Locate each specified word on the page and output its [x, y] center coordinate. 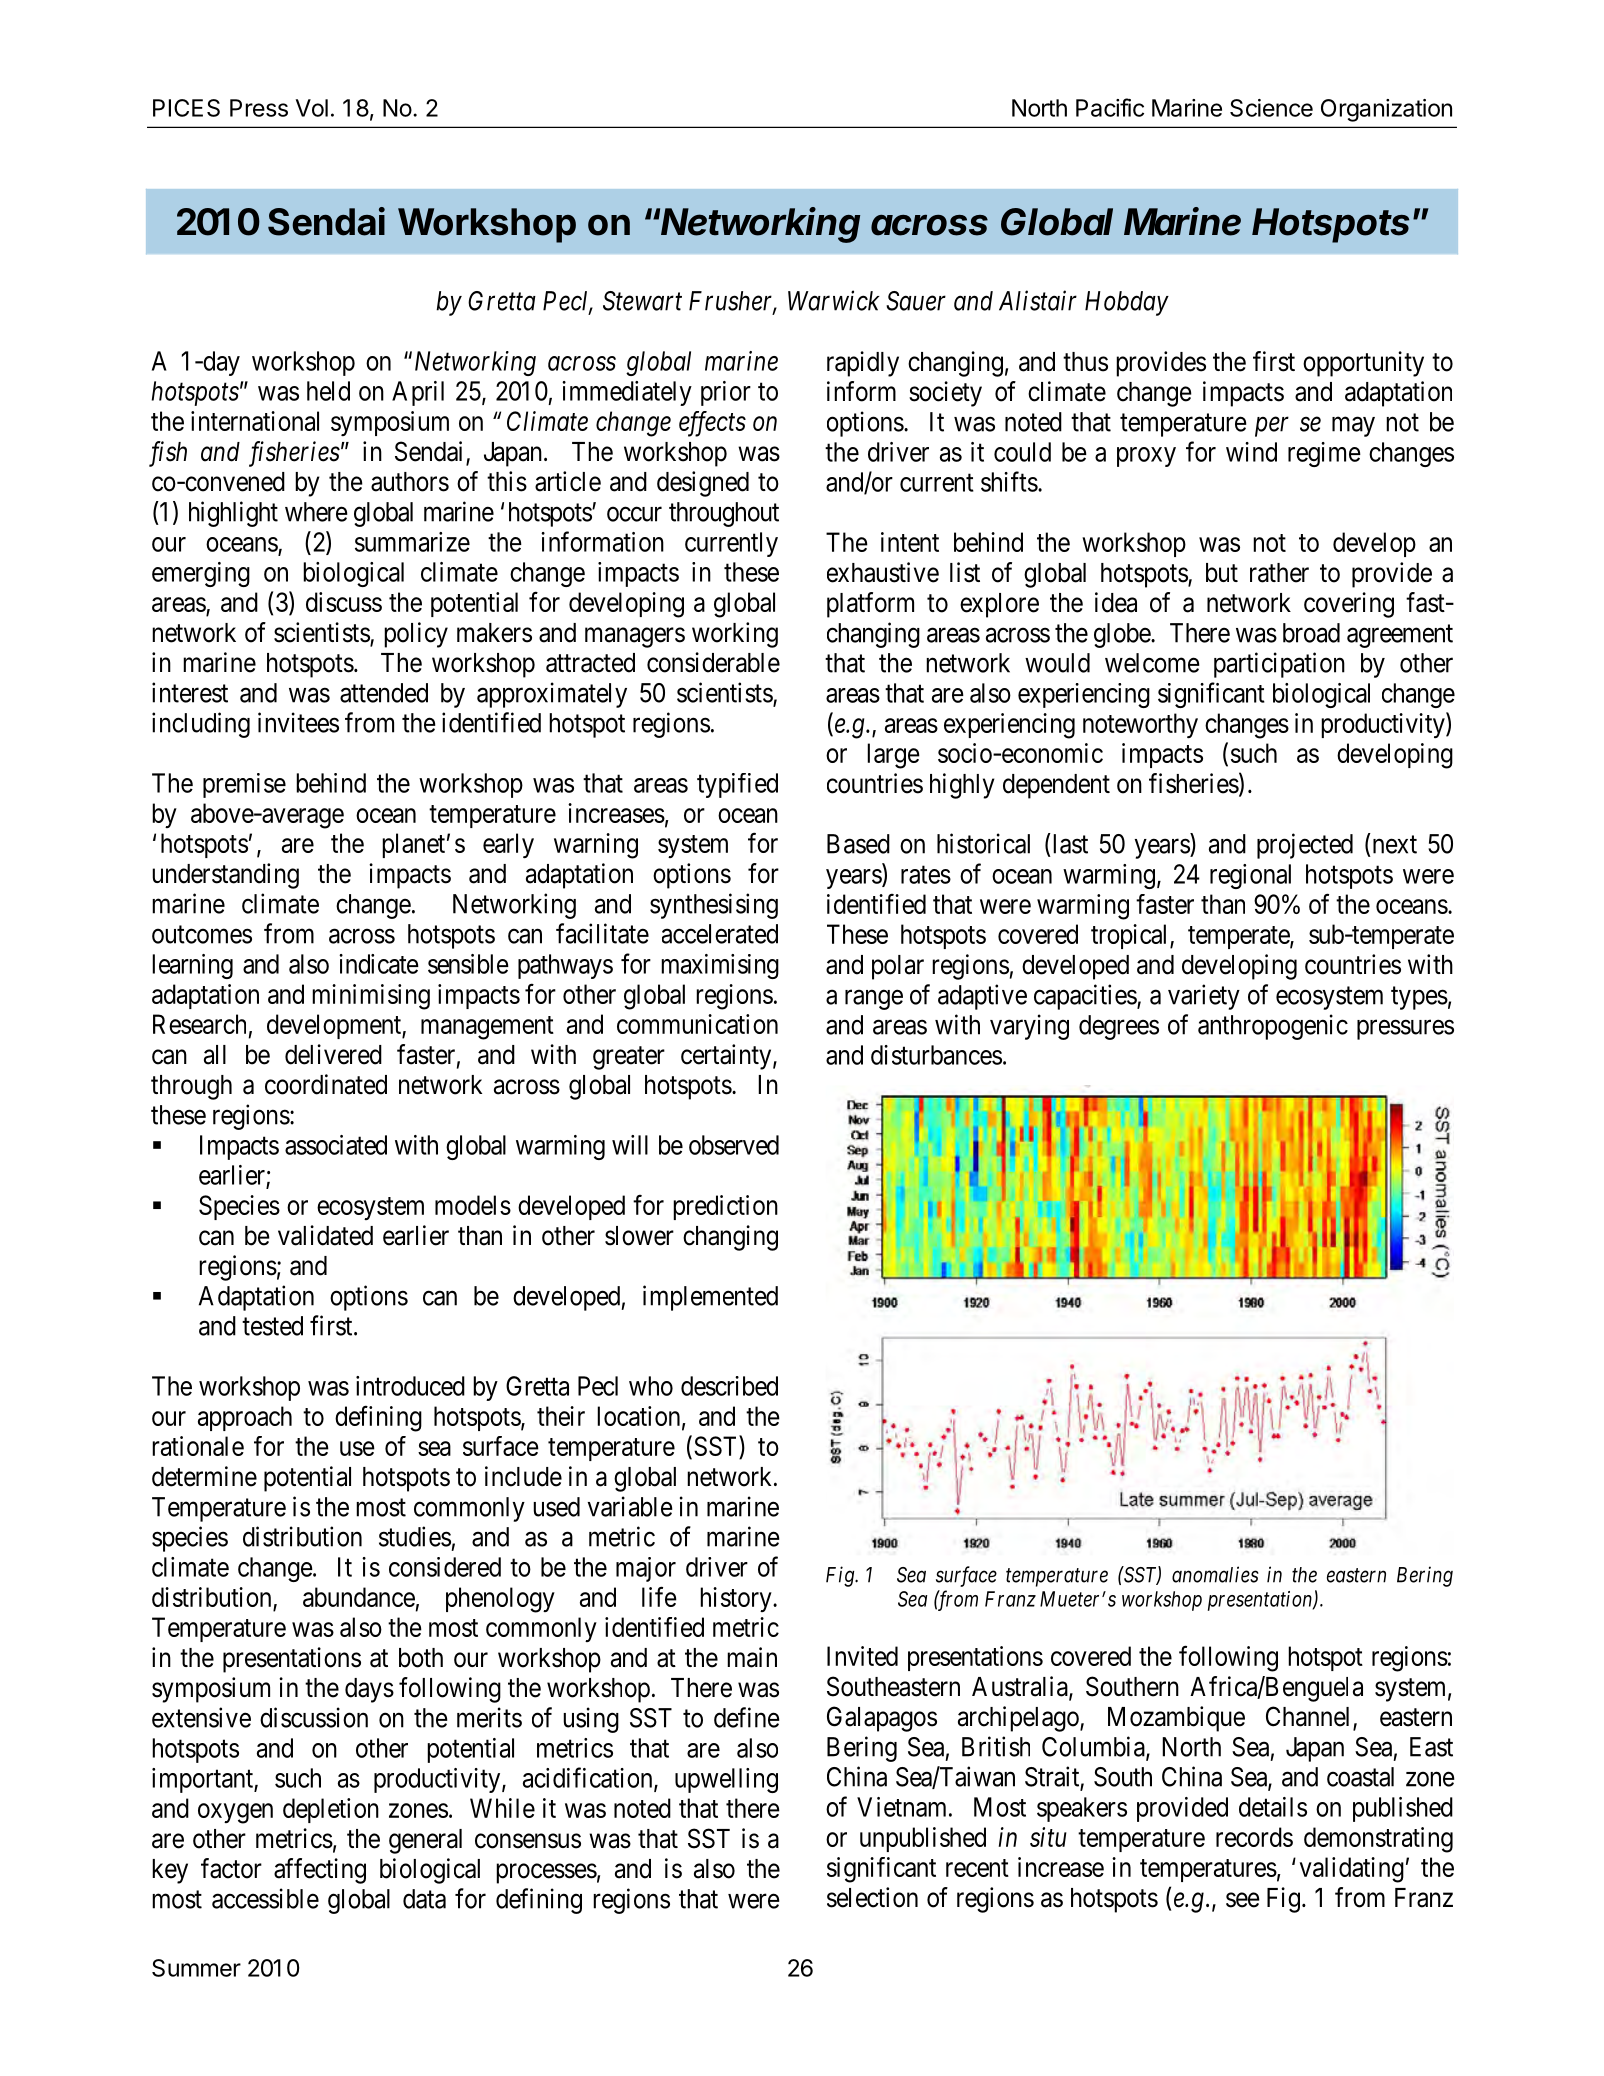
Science [1271, 108]
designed [703, 484]
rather [1279, 573]
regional [1250, 876]
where [316, 512]
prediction [725, 1207]
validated [325, 1235]
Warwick [834, 300]
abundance [359, 1597]
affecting [320, 1871]
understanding [225, 876]
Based [858, 844]
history [737, 1599]
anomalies [1215, 1574]
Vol [312, 108]
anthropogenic [1273, 1027]
